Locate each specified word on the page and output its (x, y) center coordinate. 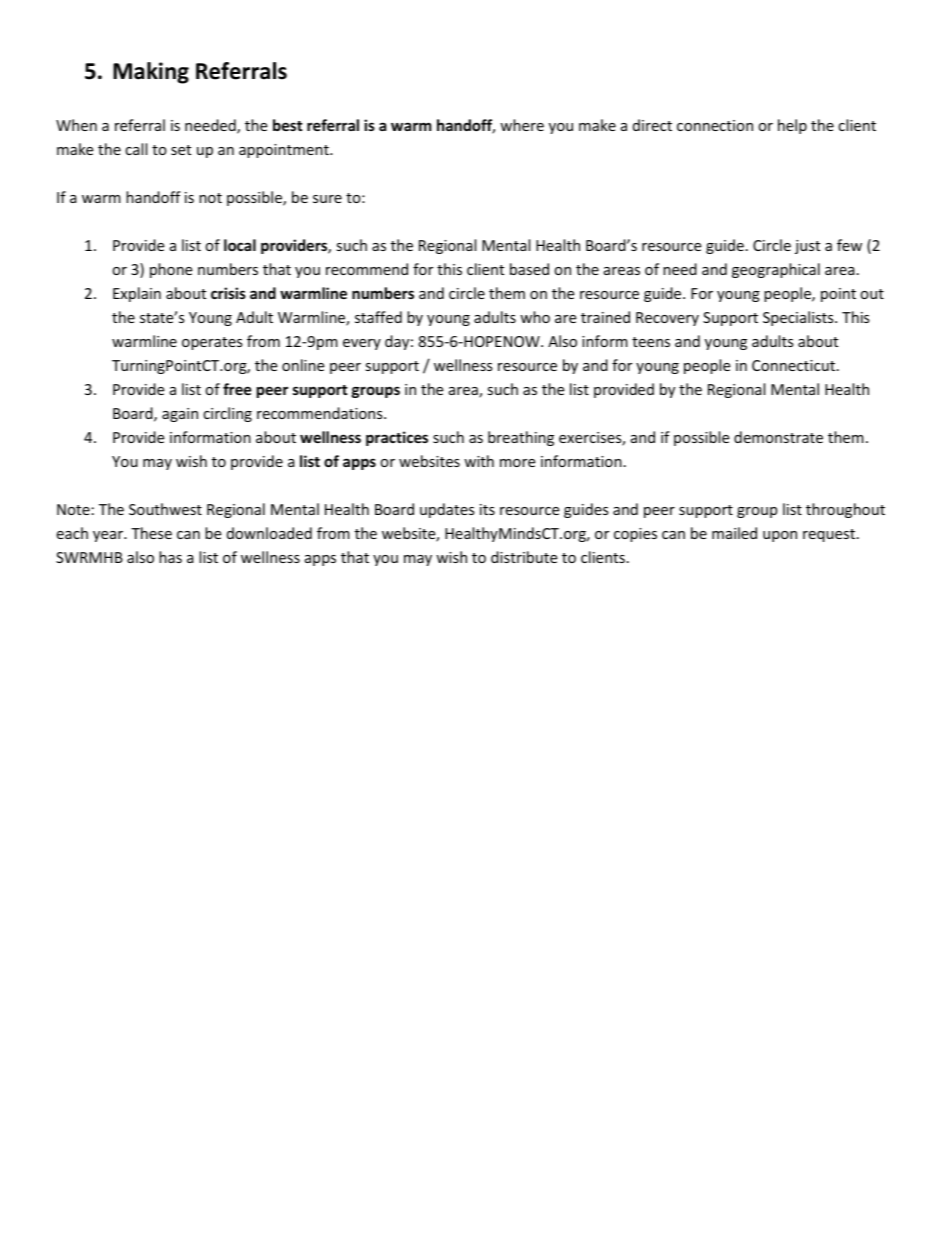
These (151, 533)
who (535, 317)
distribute (524, 557)
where (522, 125)
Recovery (667, 319)
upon (780, 536)
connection (715, 125)
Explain (137, 294)
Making (151, 73)
